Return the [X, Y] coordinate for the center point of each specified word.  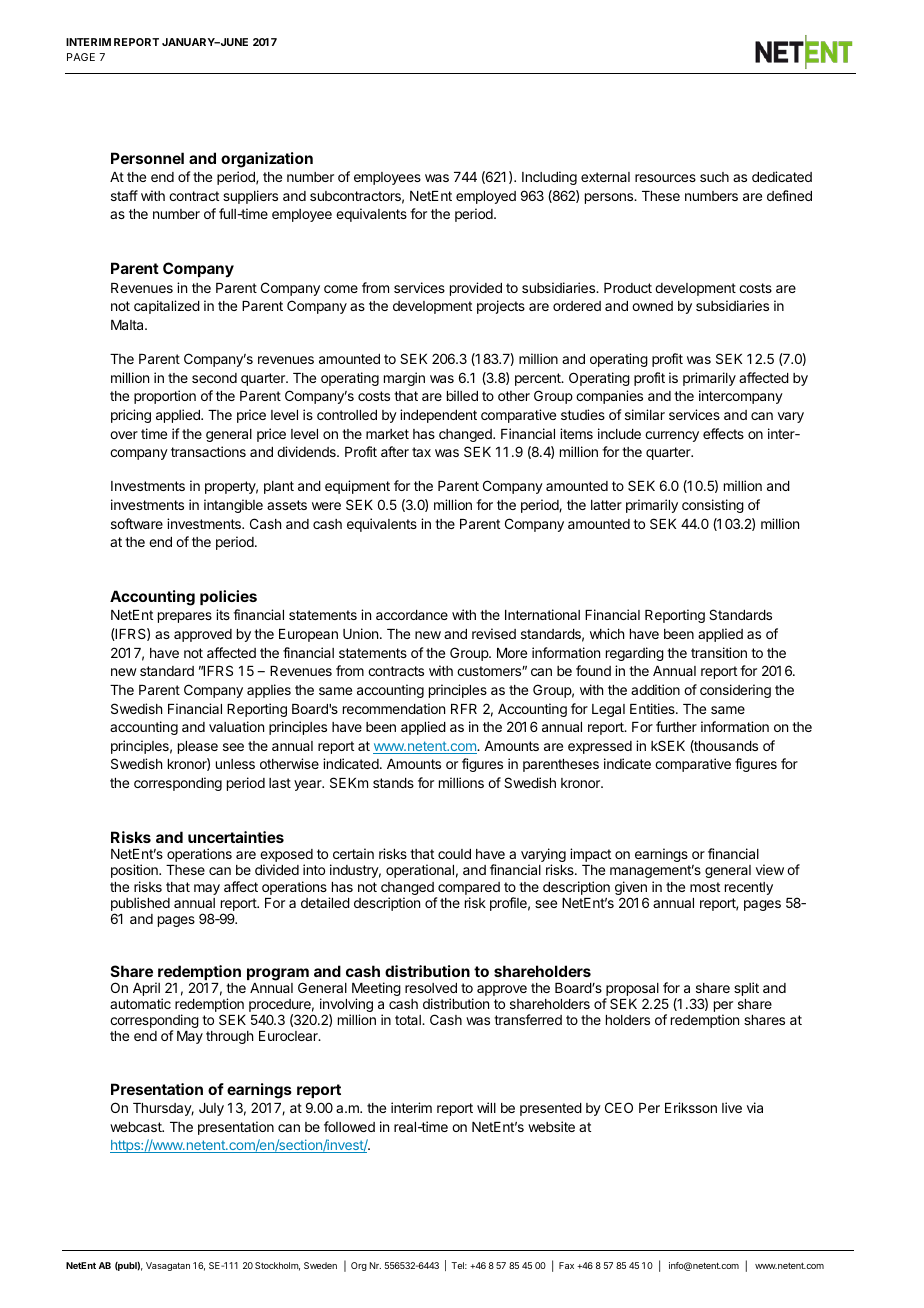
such [714, 177]
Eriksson [691, 1107]
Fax [566, 1265]
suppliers [250, 197]
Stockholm [277, 1266]
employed [486, 197]
